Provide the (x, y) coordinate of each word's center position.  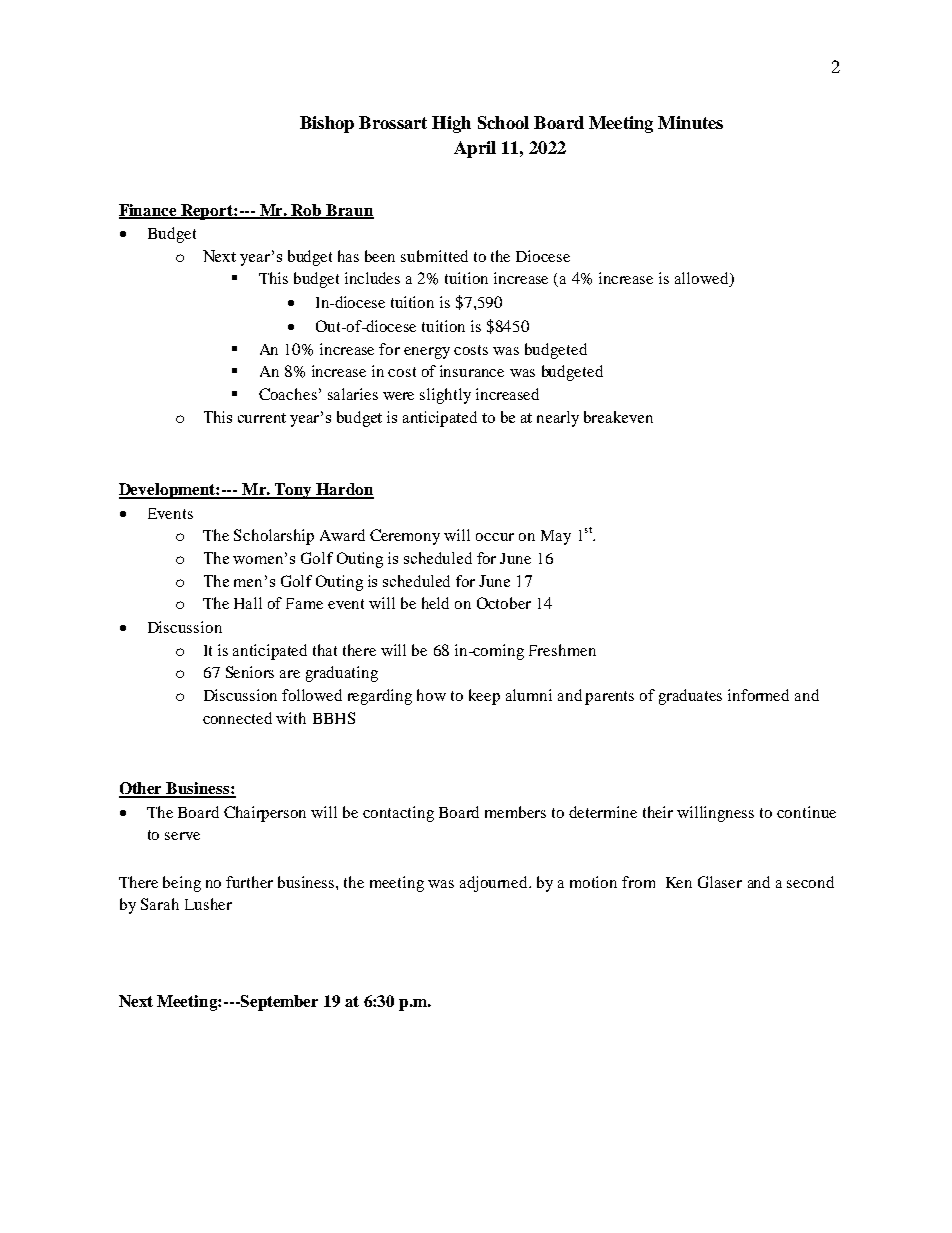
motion (593, 882)
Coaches (288, 394)
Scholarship (274, 537)
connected (237, 718)
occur (495, 537)
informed (758, 695)
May (556, 537)
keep (484, 697)
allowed (703, 279)
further (249, 882)
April (475, 149)
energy (427, 353)
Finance (149, 211)
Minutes (690, 122)
